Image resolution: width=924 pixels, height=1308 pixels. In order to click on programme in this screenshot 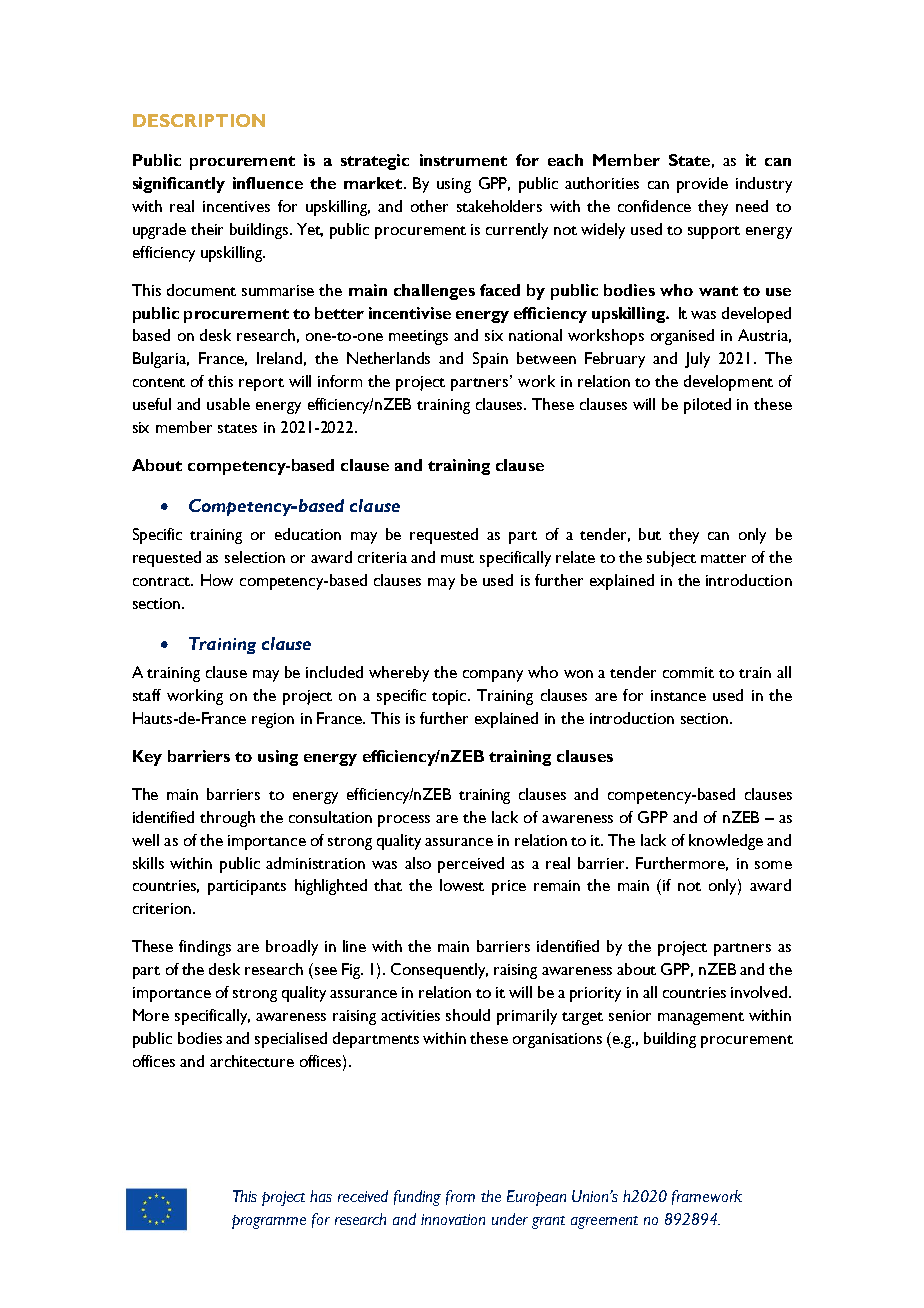, I will do `click(269, 1222)`.
